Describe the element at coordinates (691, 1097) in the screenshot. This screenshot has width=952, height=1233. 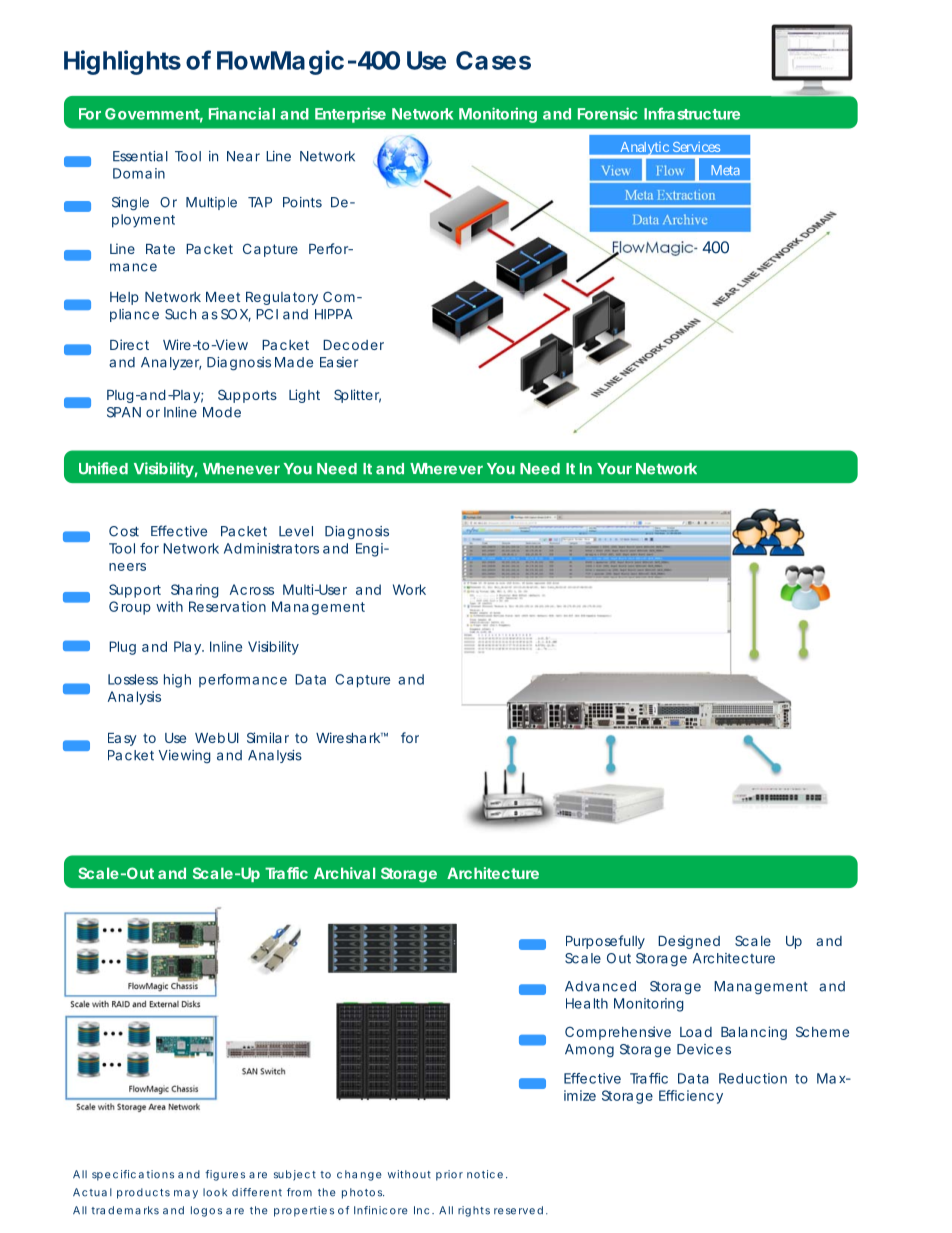
I see `Efficiency` at that location.
